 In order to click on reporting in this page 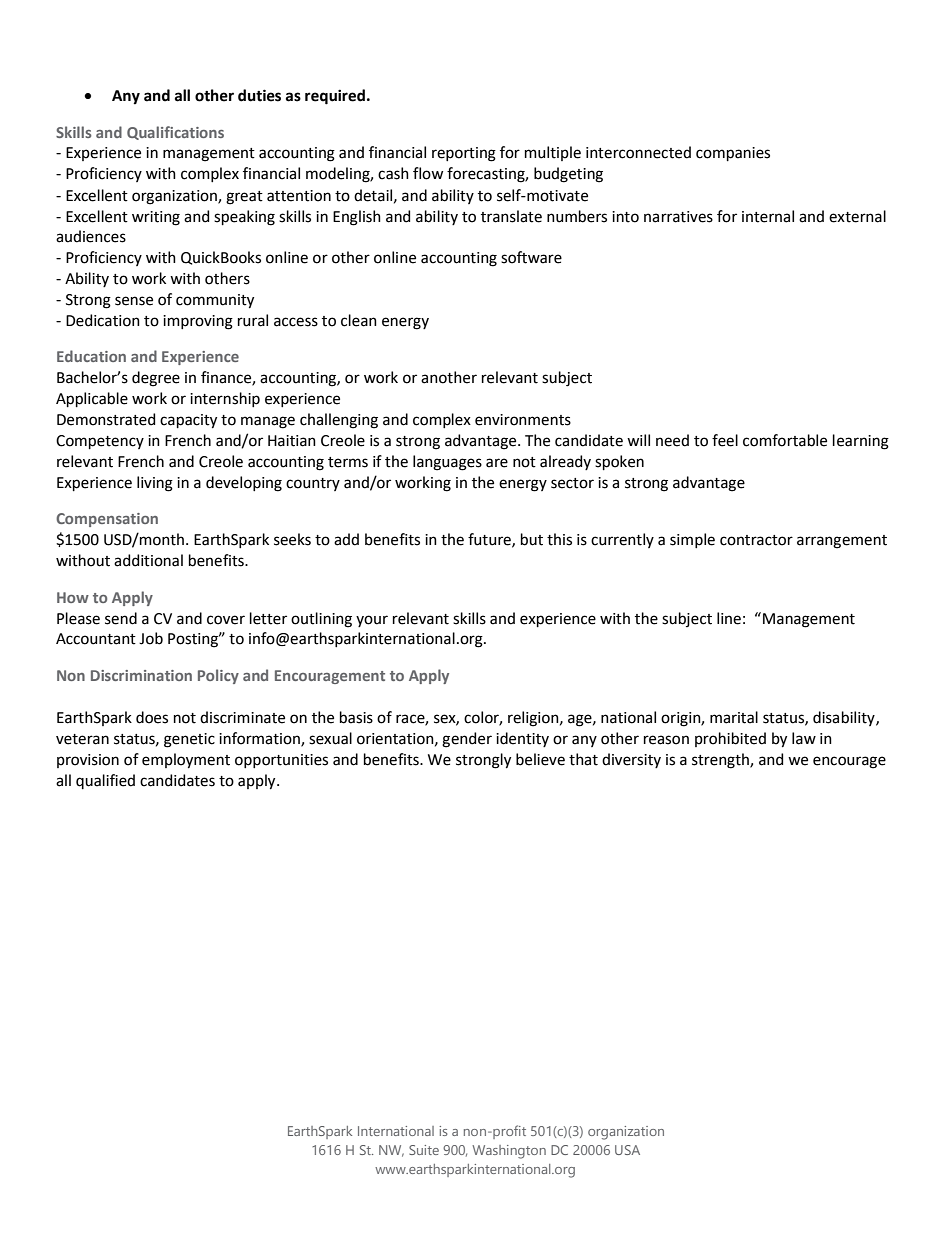, I will do `click(464, 154)`.
